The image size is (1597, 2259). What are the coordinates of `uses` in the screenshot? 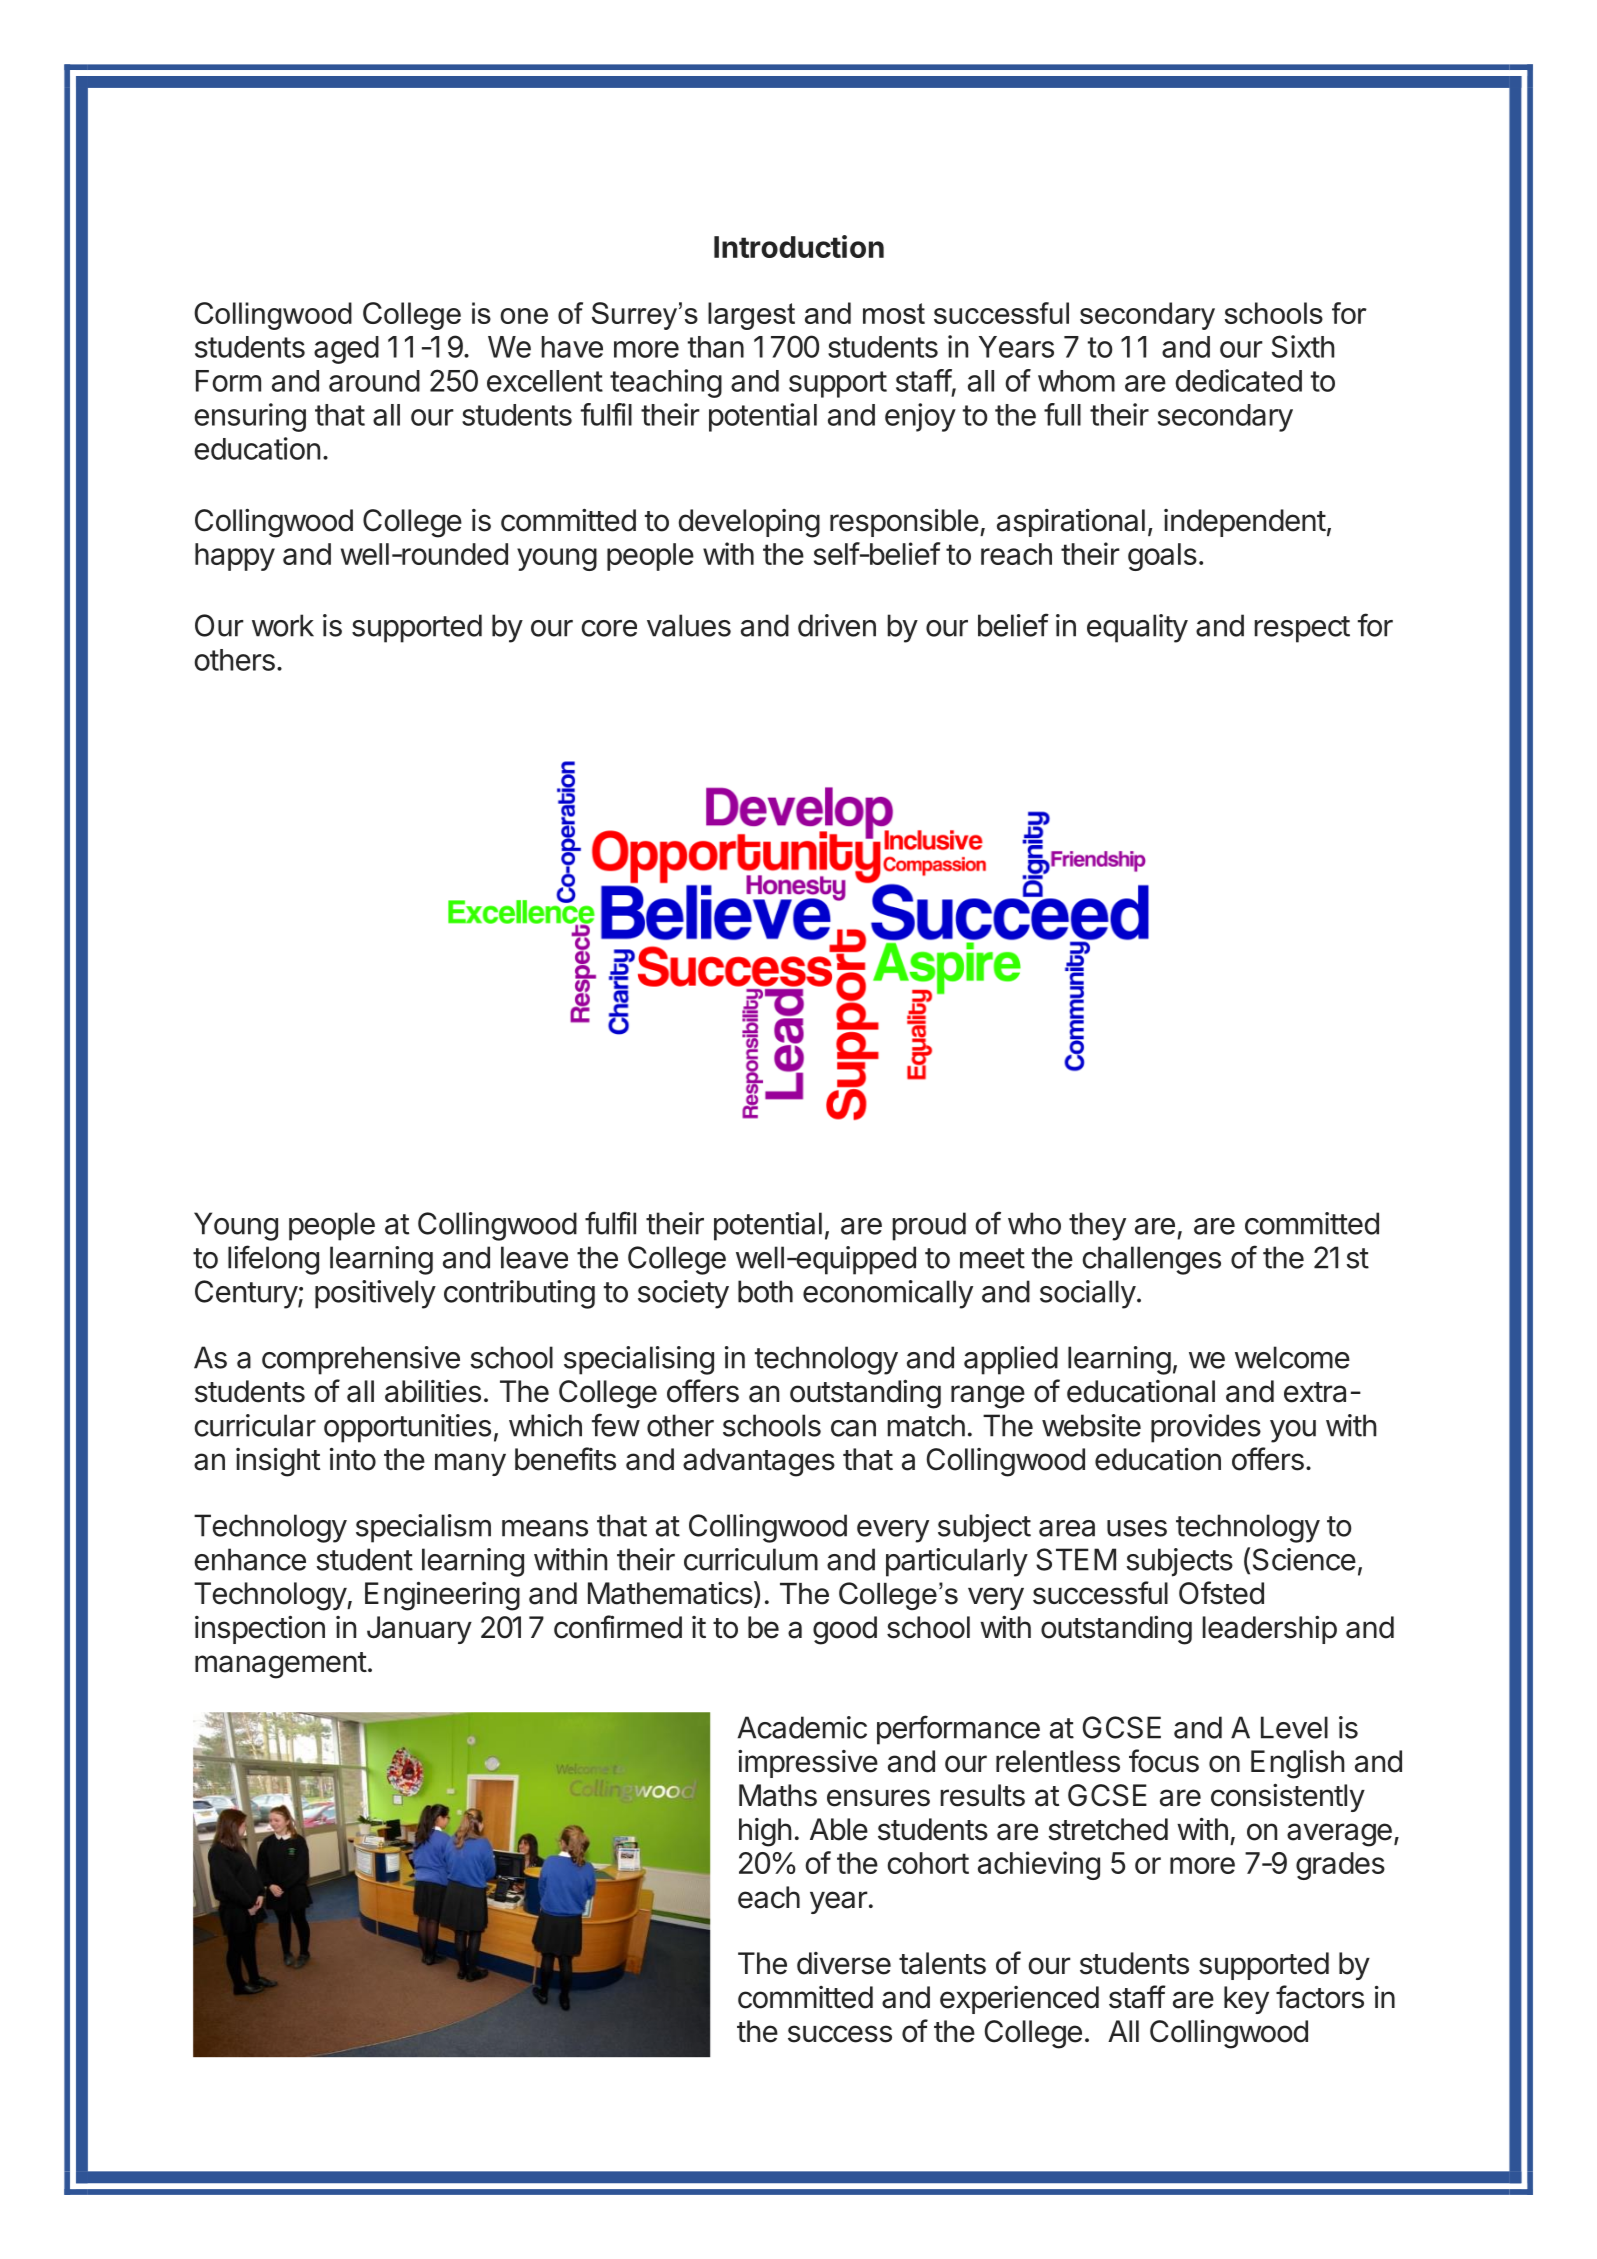 It's located at (1137, 1528).
